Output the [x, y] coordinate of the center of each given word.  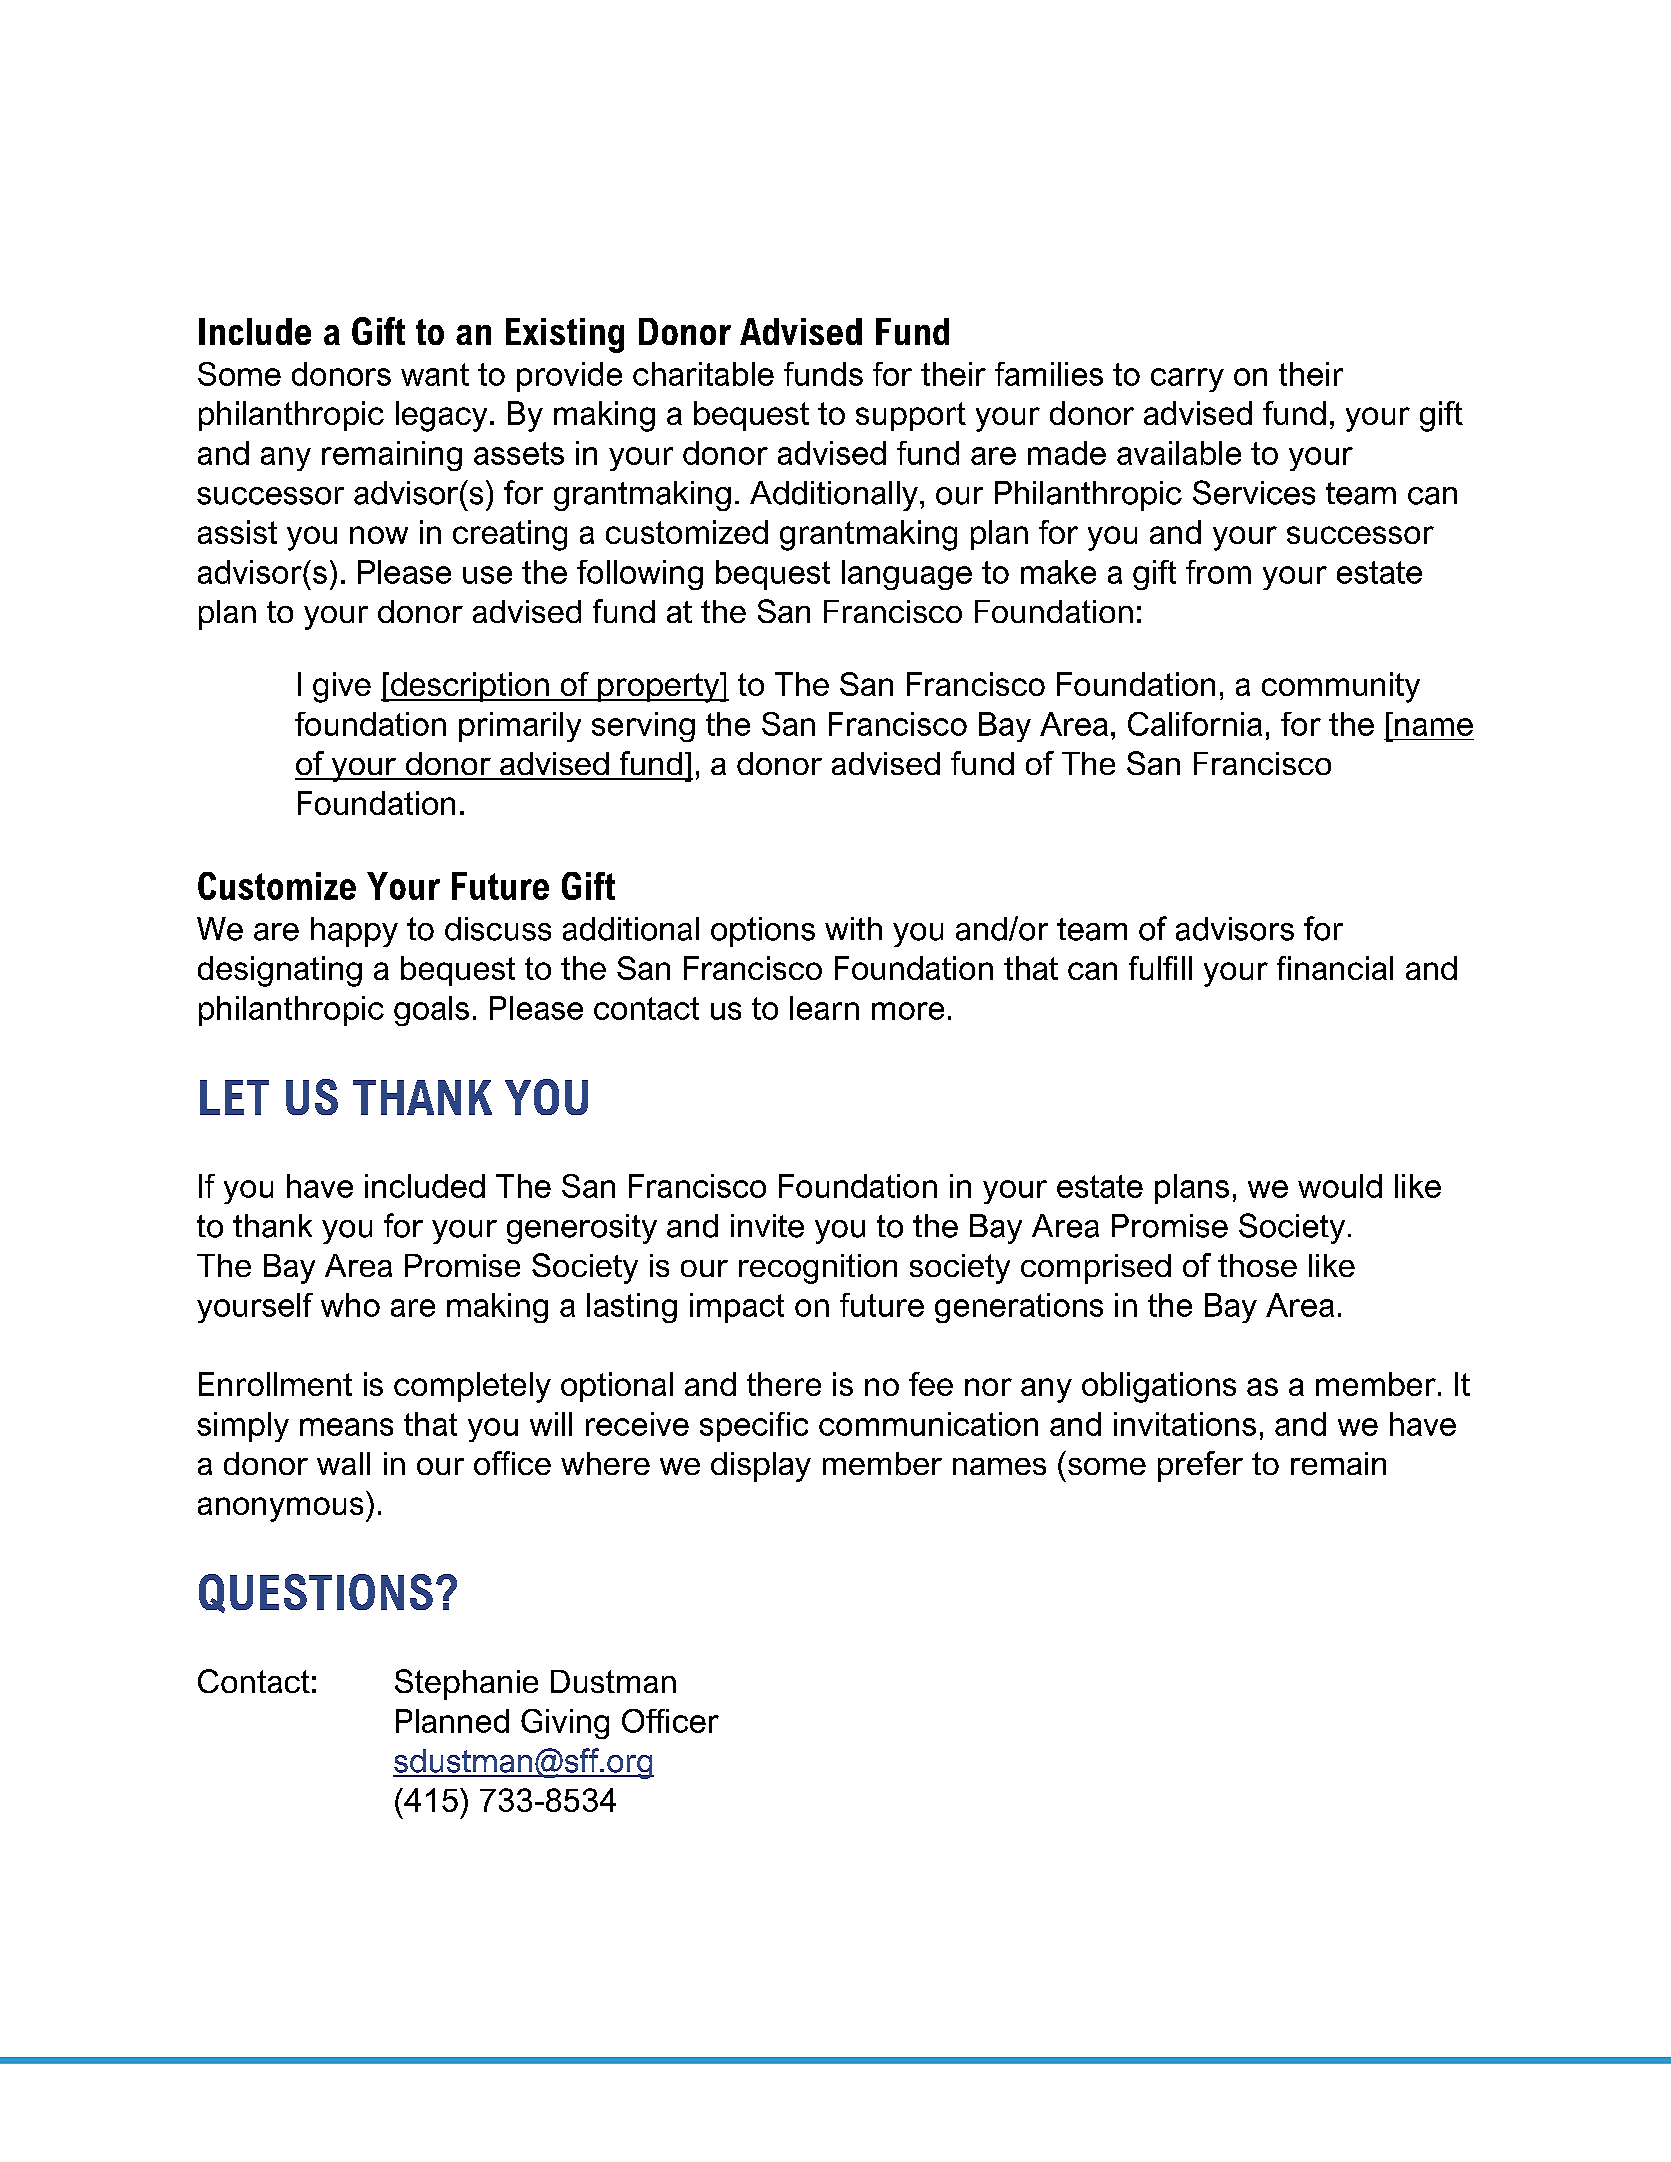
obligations [1159, 1387]
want [435, 374]
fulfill [1160, 968]
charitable [703, 374]
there [784, 1384]
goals [431, 1011]
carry [1187, 380]
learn [824, 1008]
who [350, 1305]
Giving [565, 1724]
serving [643, 727]
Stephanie [466, 1684]
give [342, 687]
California [1195, 724]
